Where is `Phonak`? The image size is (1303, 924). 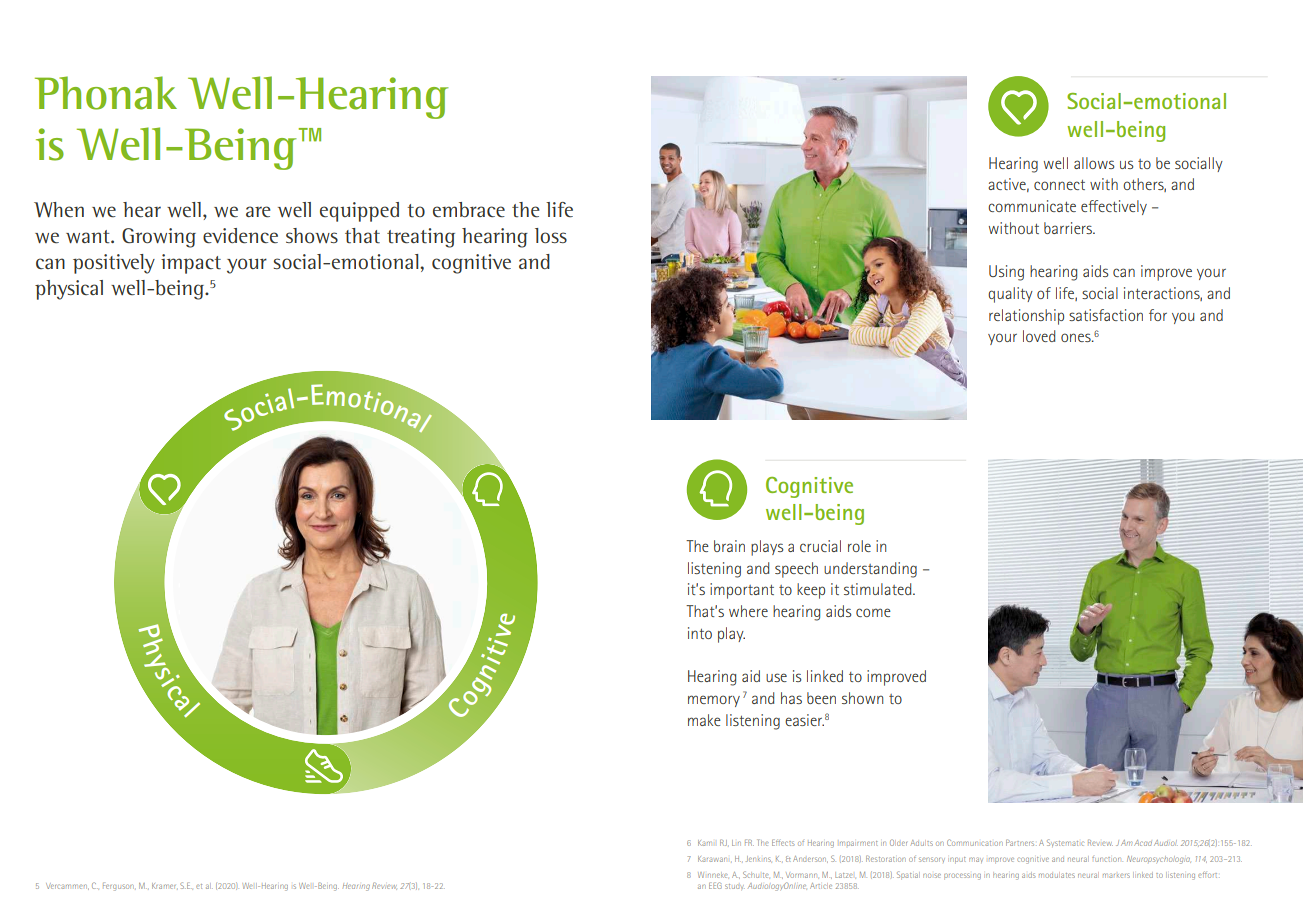
Phonak is located at coordinates (106, 93).
